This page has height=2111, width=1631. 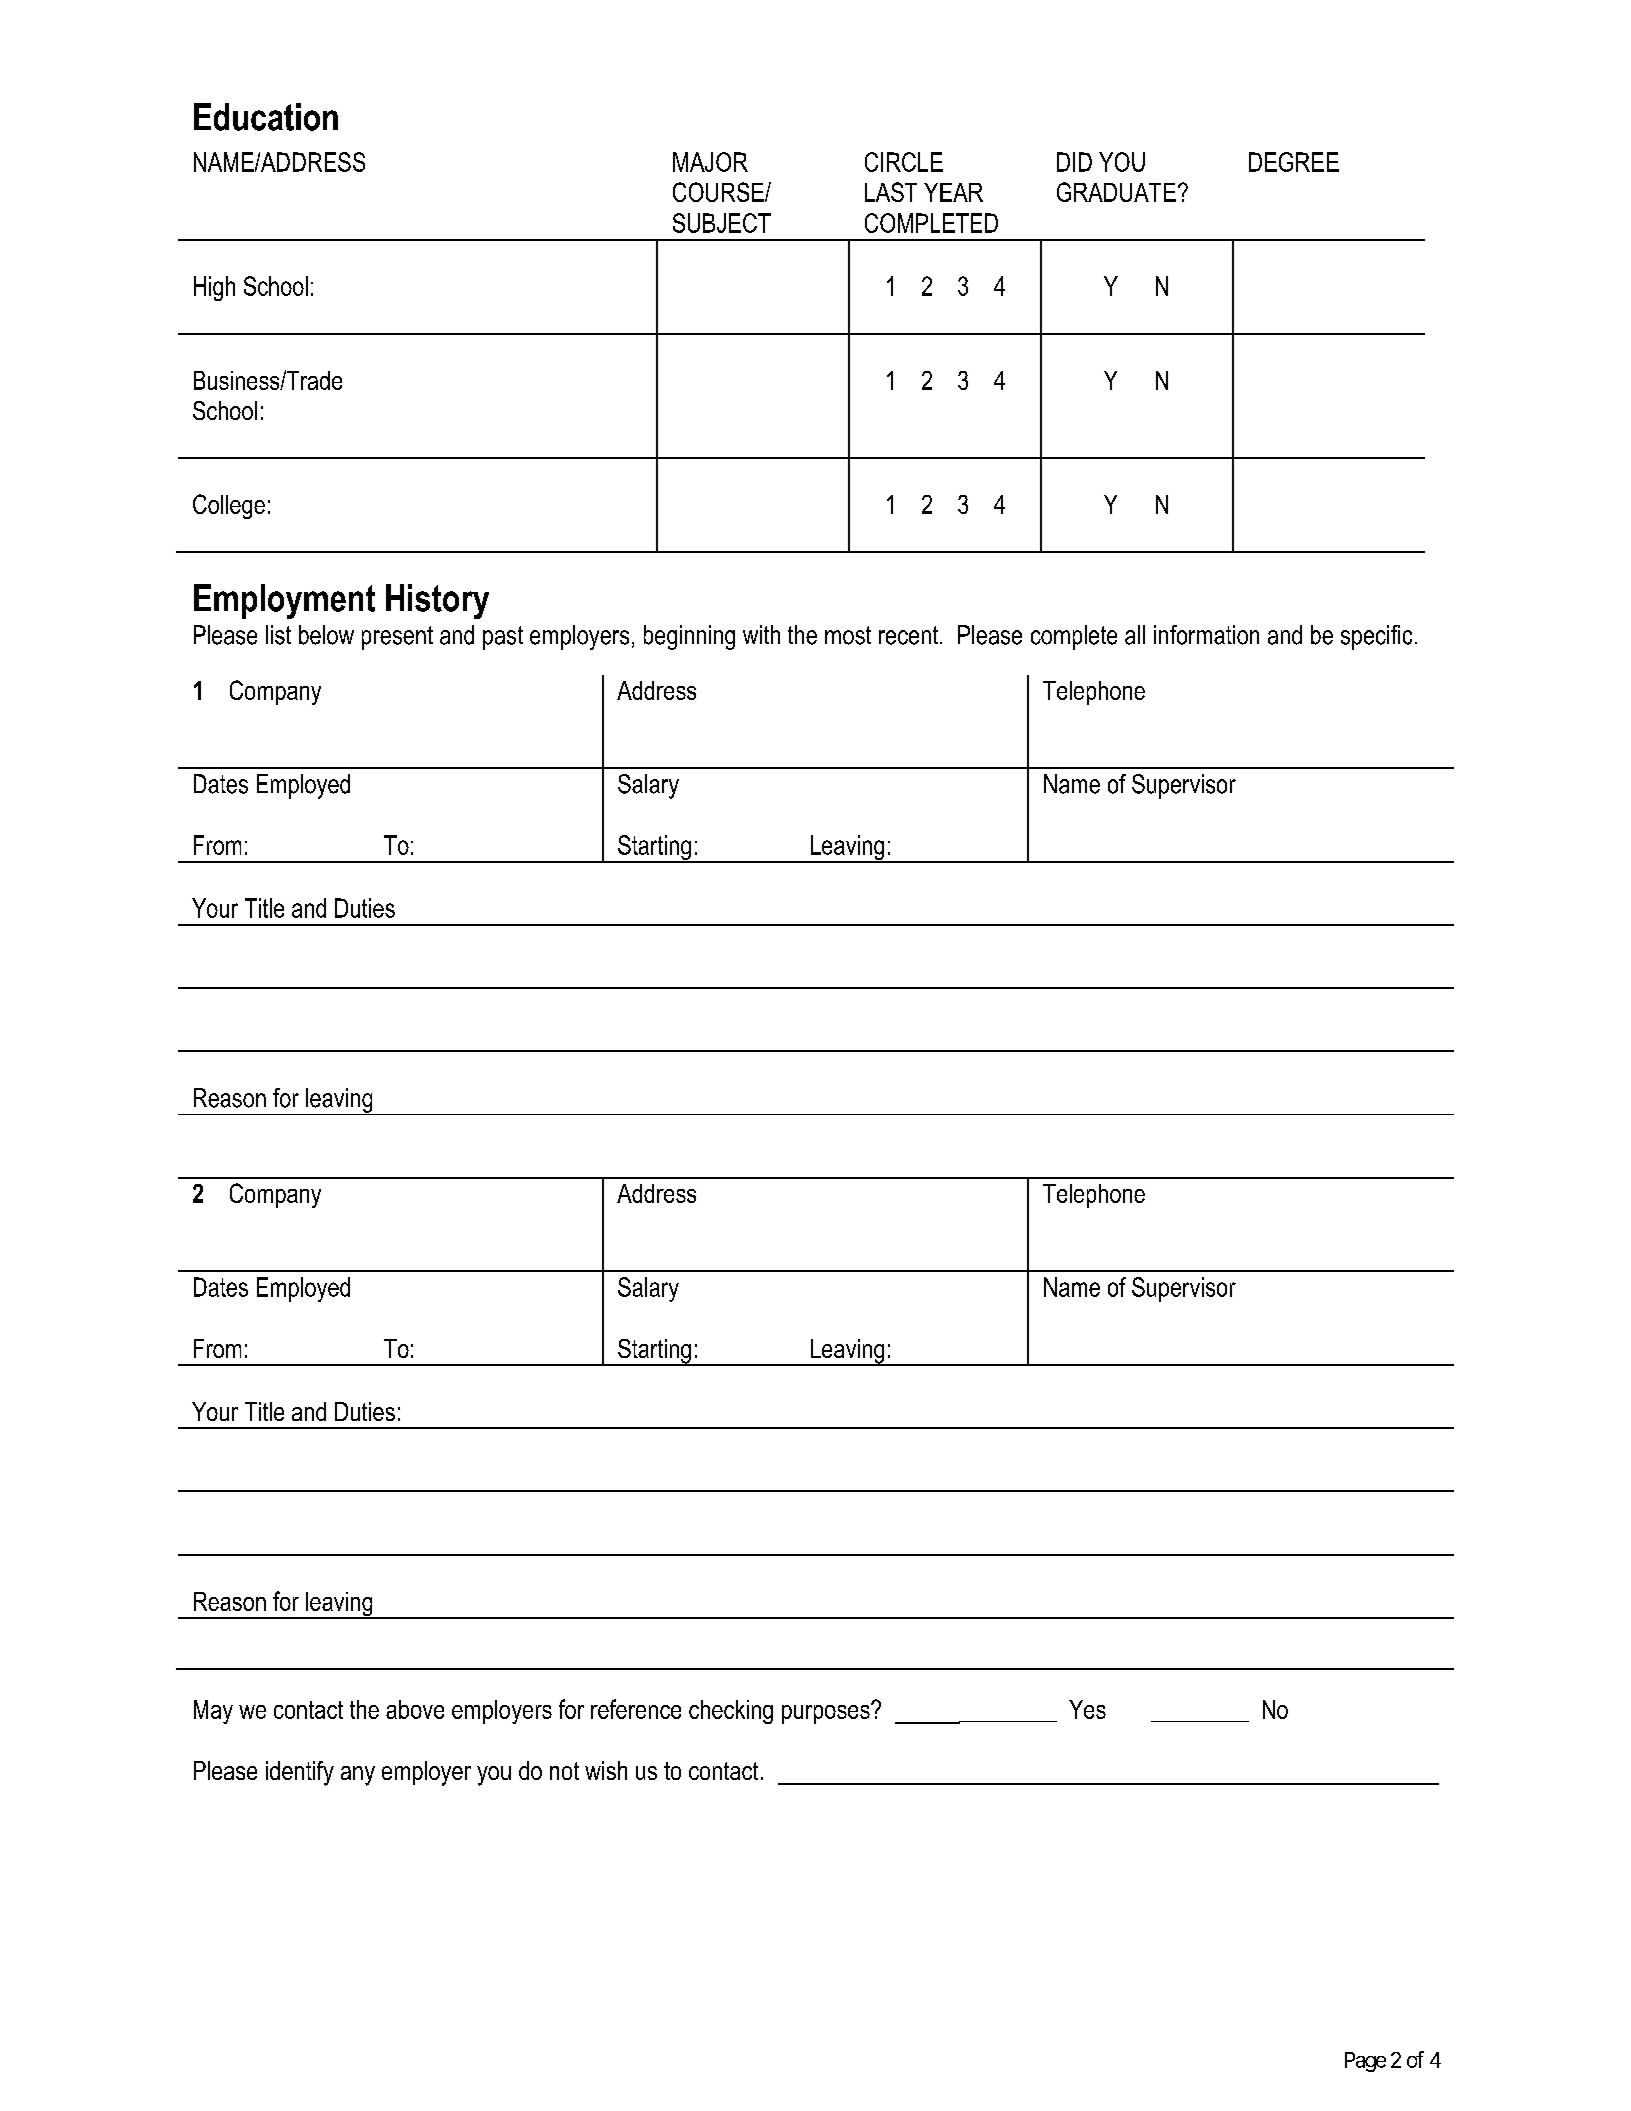 What do you see at coordinates (827, 1713) in the page?
I see `purposes` at bounding box center [827, 1713].
